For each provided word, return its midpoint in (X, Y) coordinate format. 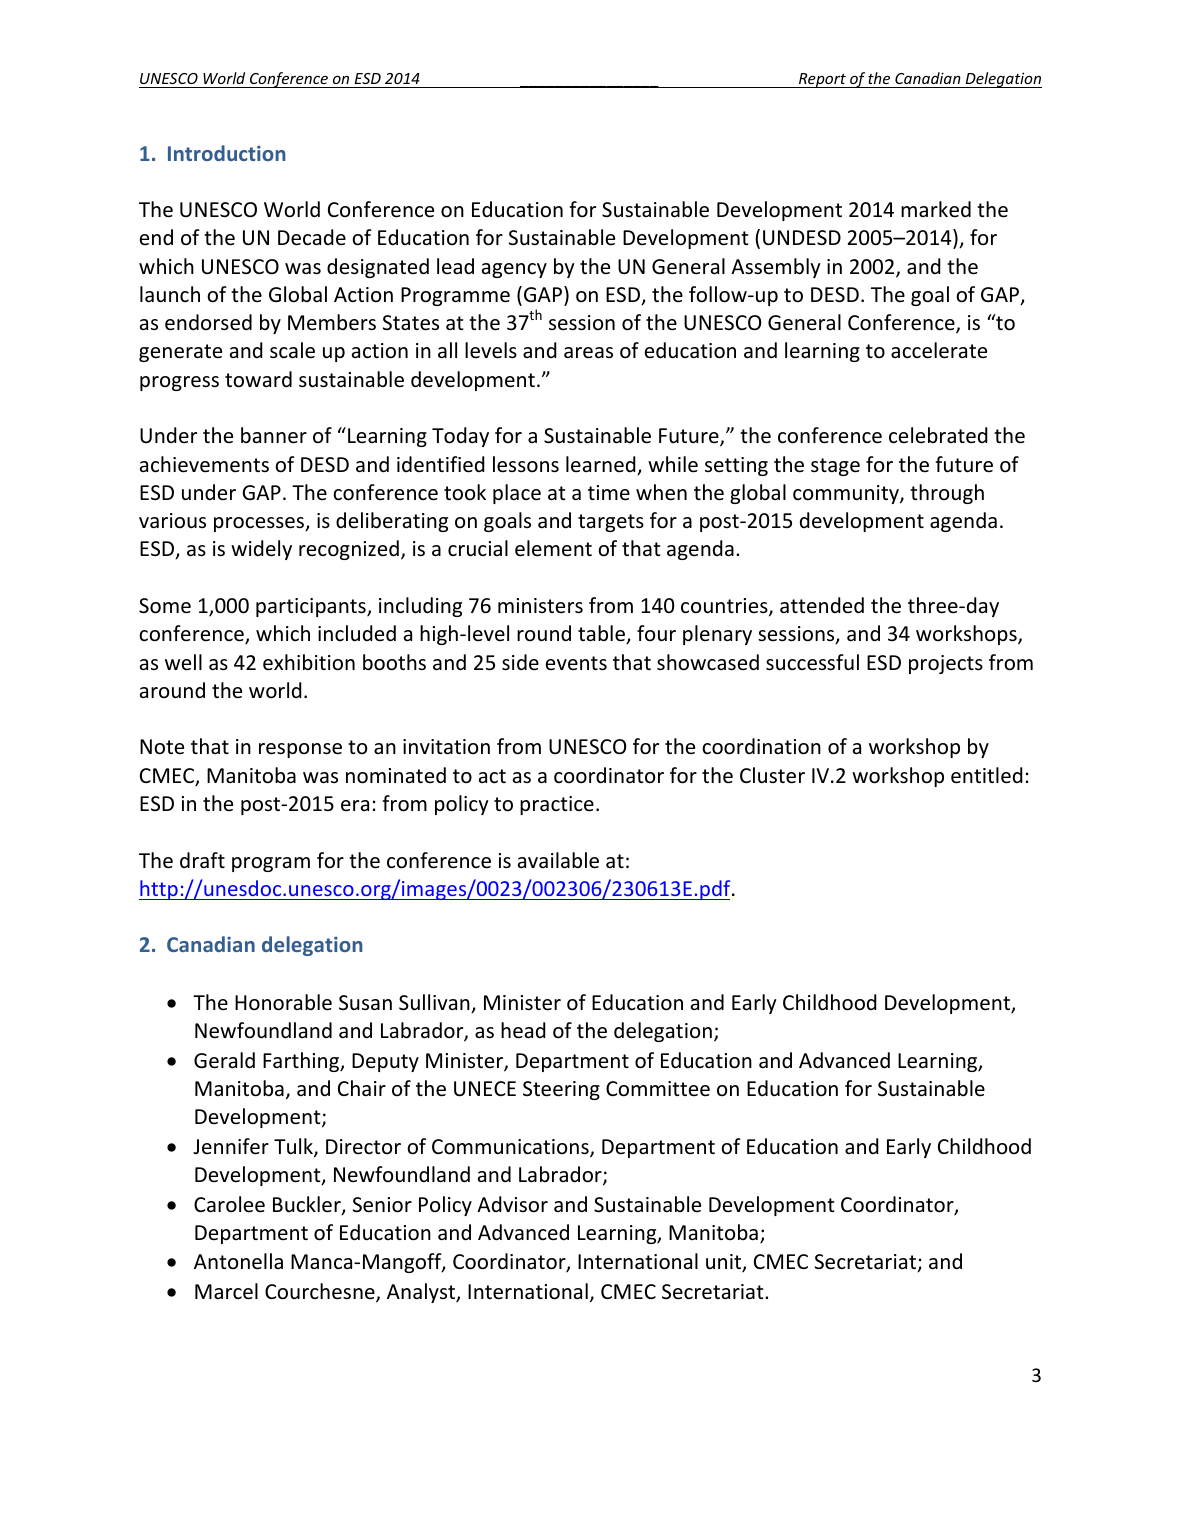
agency (514, 270)
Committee (658, 1089)
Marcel (226, 1291)
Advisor (512, 1204)
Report (822, 80)
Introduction (227, 153)
